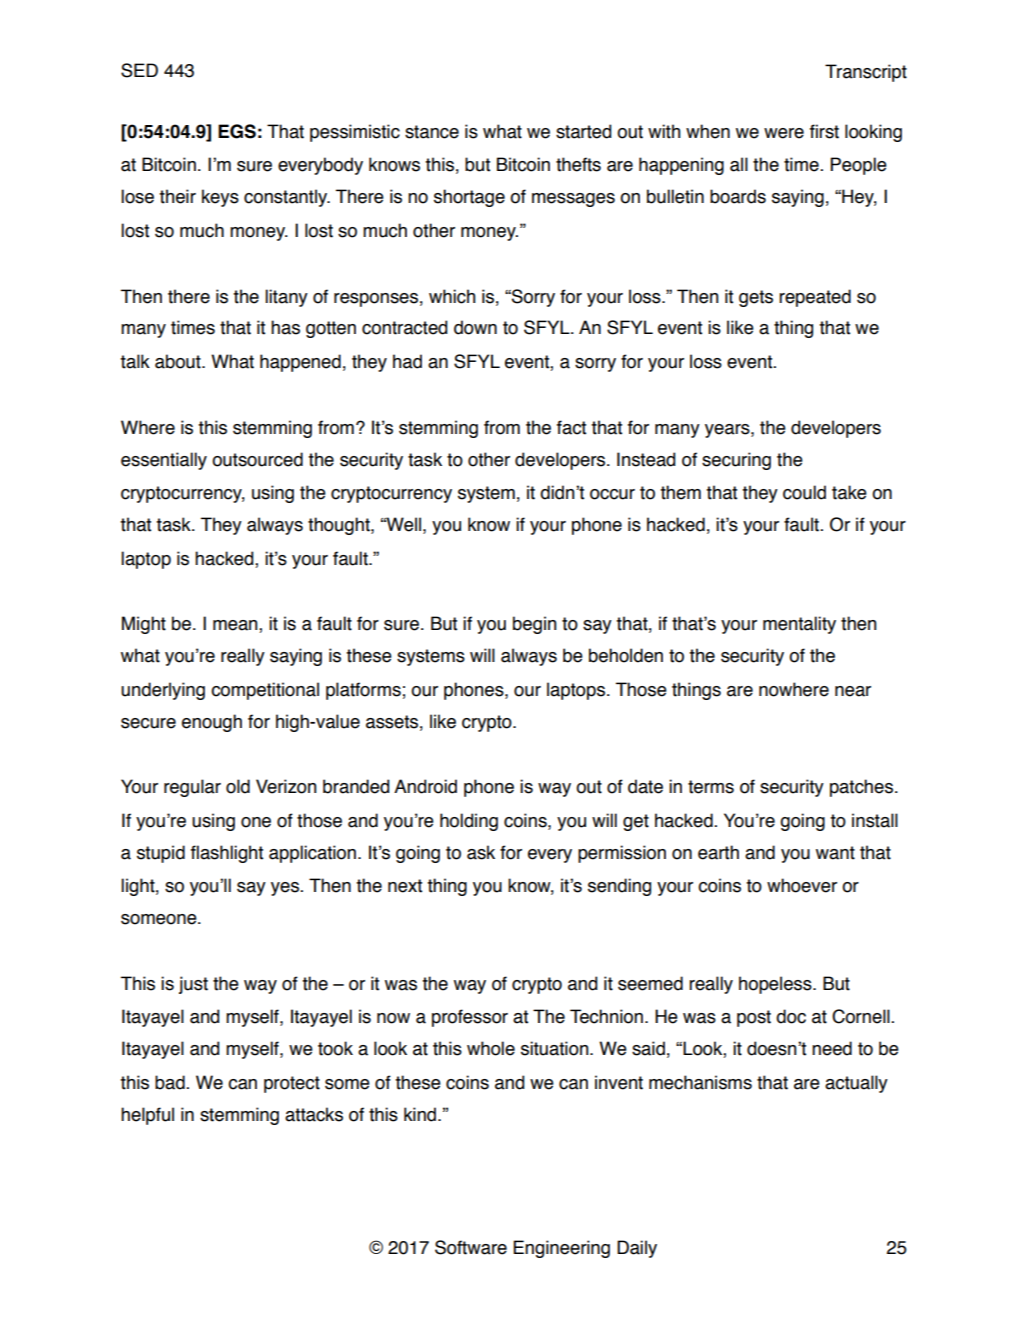  I want to click on mentality, so click(799, 625).
